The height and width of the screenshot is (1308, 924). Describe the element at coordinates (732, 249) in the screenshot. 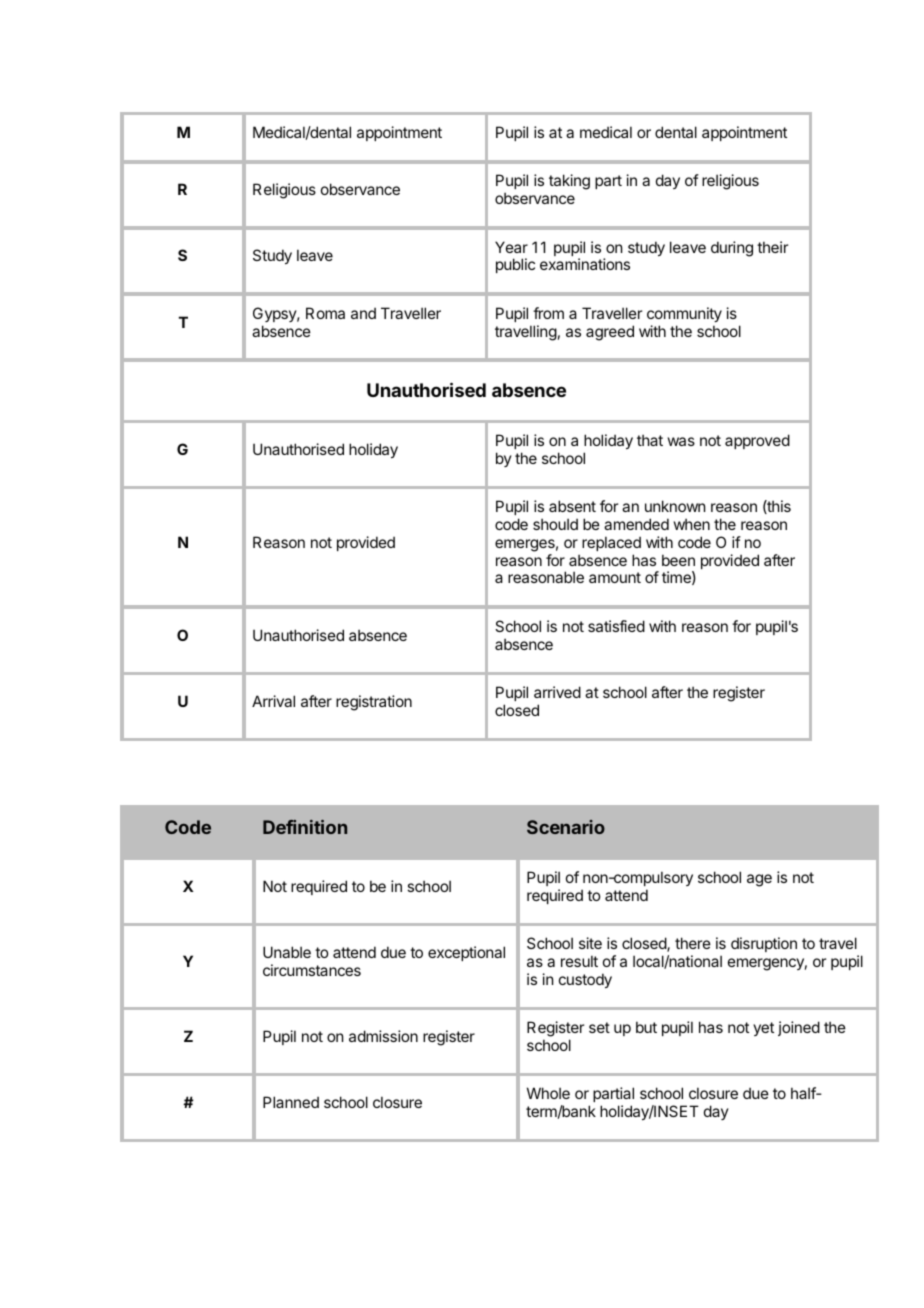

I see `during` at that location.
